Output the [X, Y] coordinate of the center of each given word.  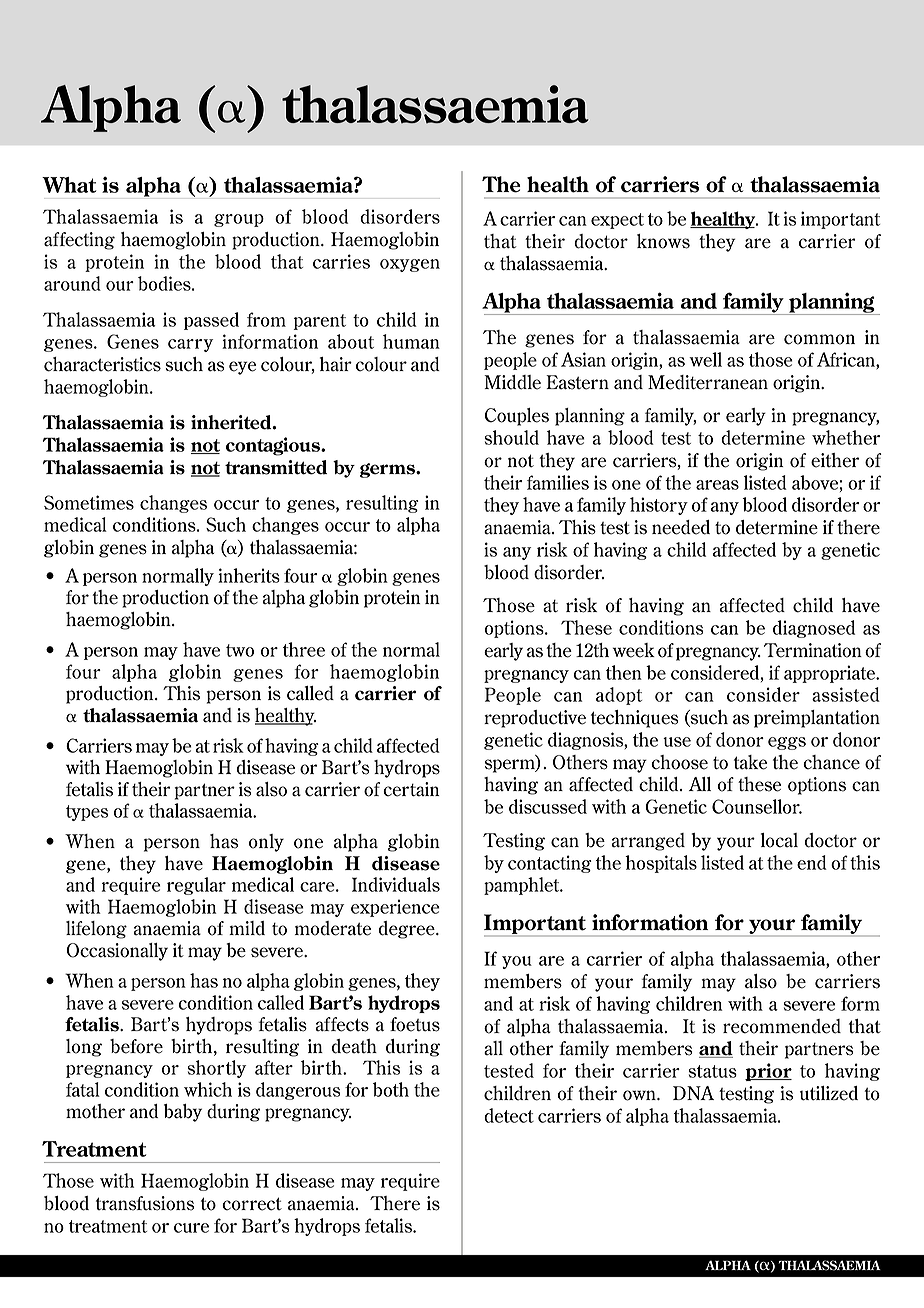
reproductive [535, 719]
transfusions [145, 1203]
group [239, 220]
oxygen [410, 265]
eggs [787, 743]
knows [663, 241]
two [240, 650]
